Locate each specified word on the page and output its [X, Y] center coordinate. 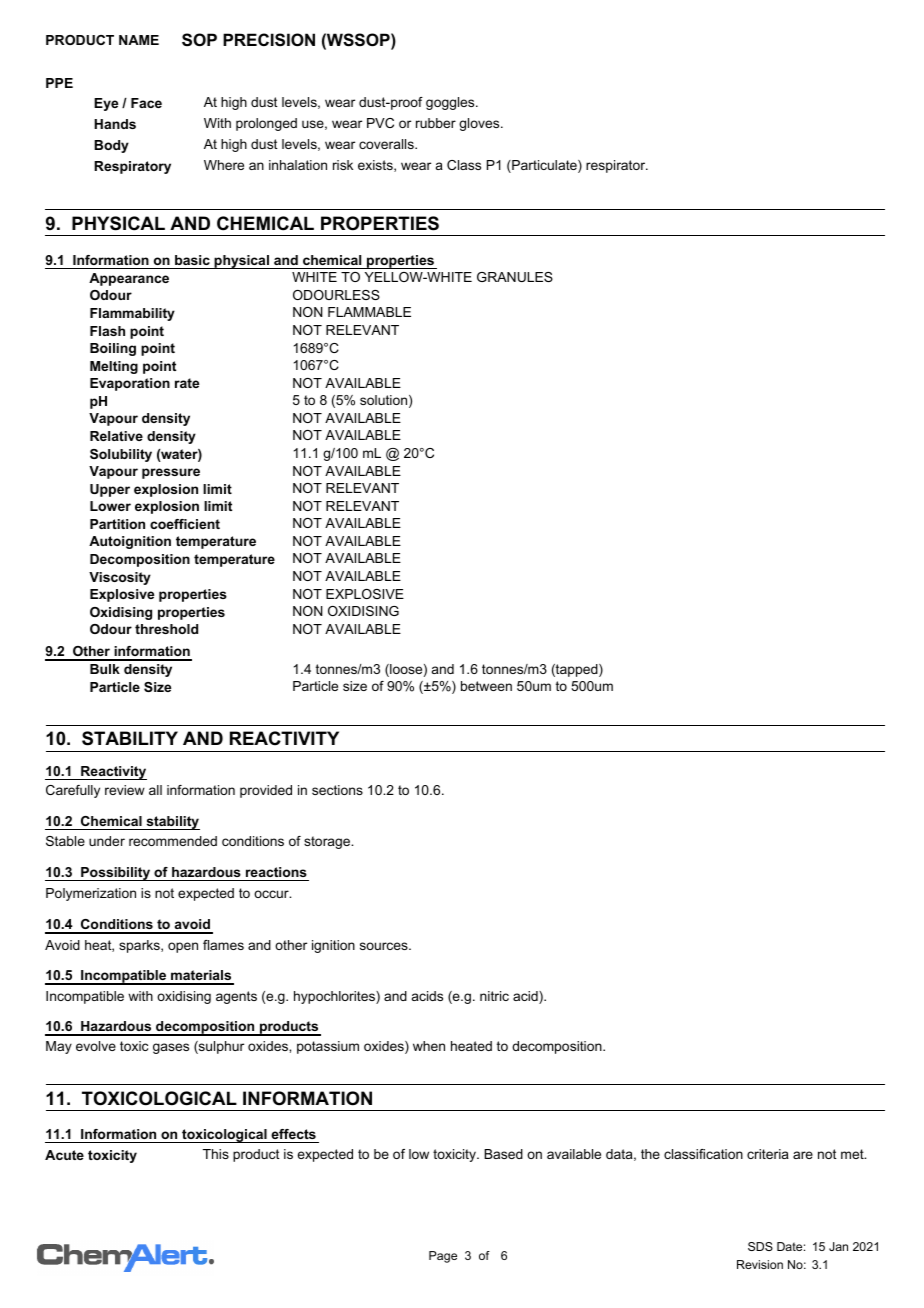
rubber [436, 123]
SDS [760, 1246]
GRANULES [515, 277]
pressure [171, 473]
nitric [494, 996]
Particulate [544, 166]
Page [443, 1257]
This [216, 1154]
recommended [173, 841]
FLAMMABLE [369, 312]
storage [328, 842]
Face [146, 103]
